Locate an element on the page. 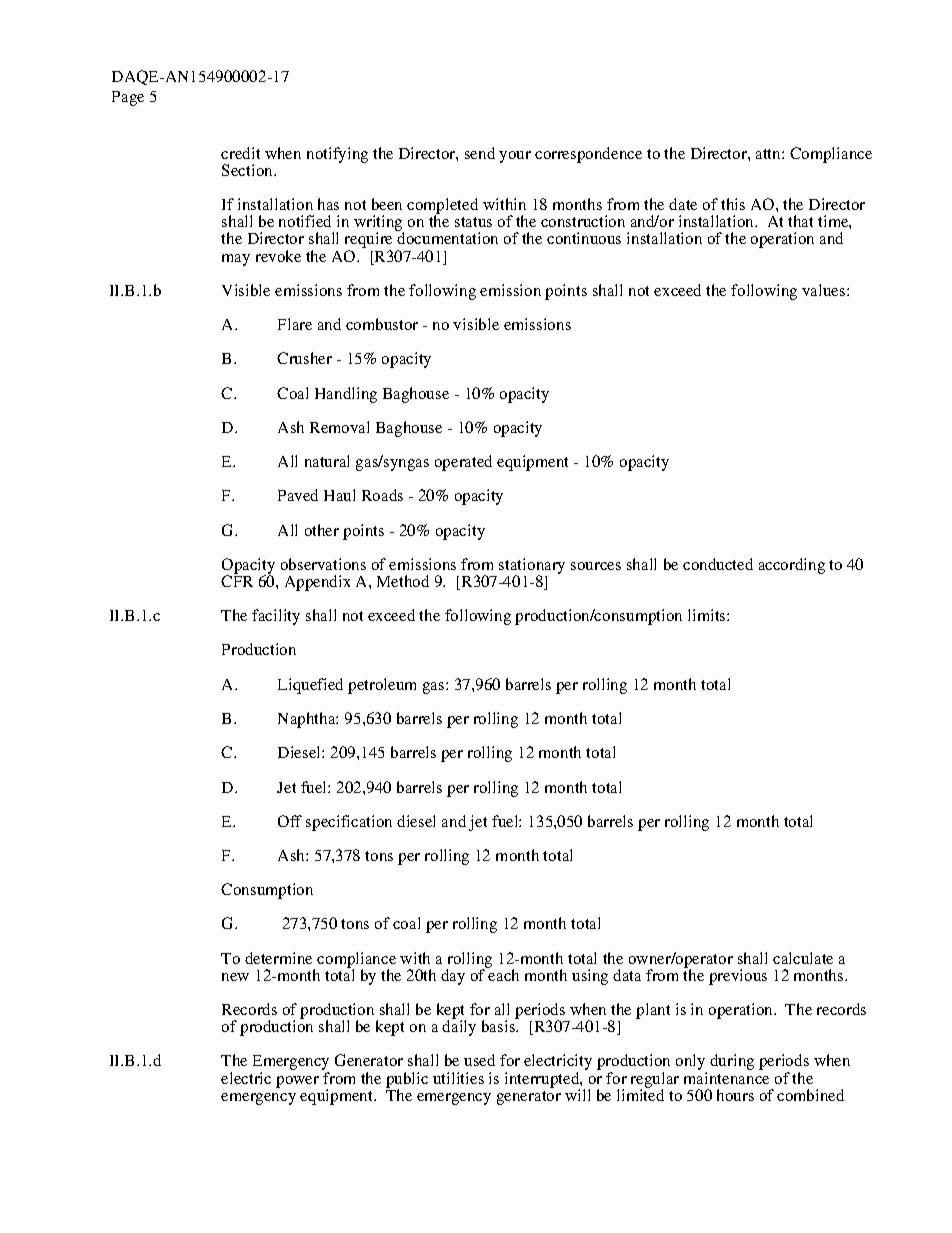 This page has height=1233, width=952. stationary is located at coordinates (532, 567).
